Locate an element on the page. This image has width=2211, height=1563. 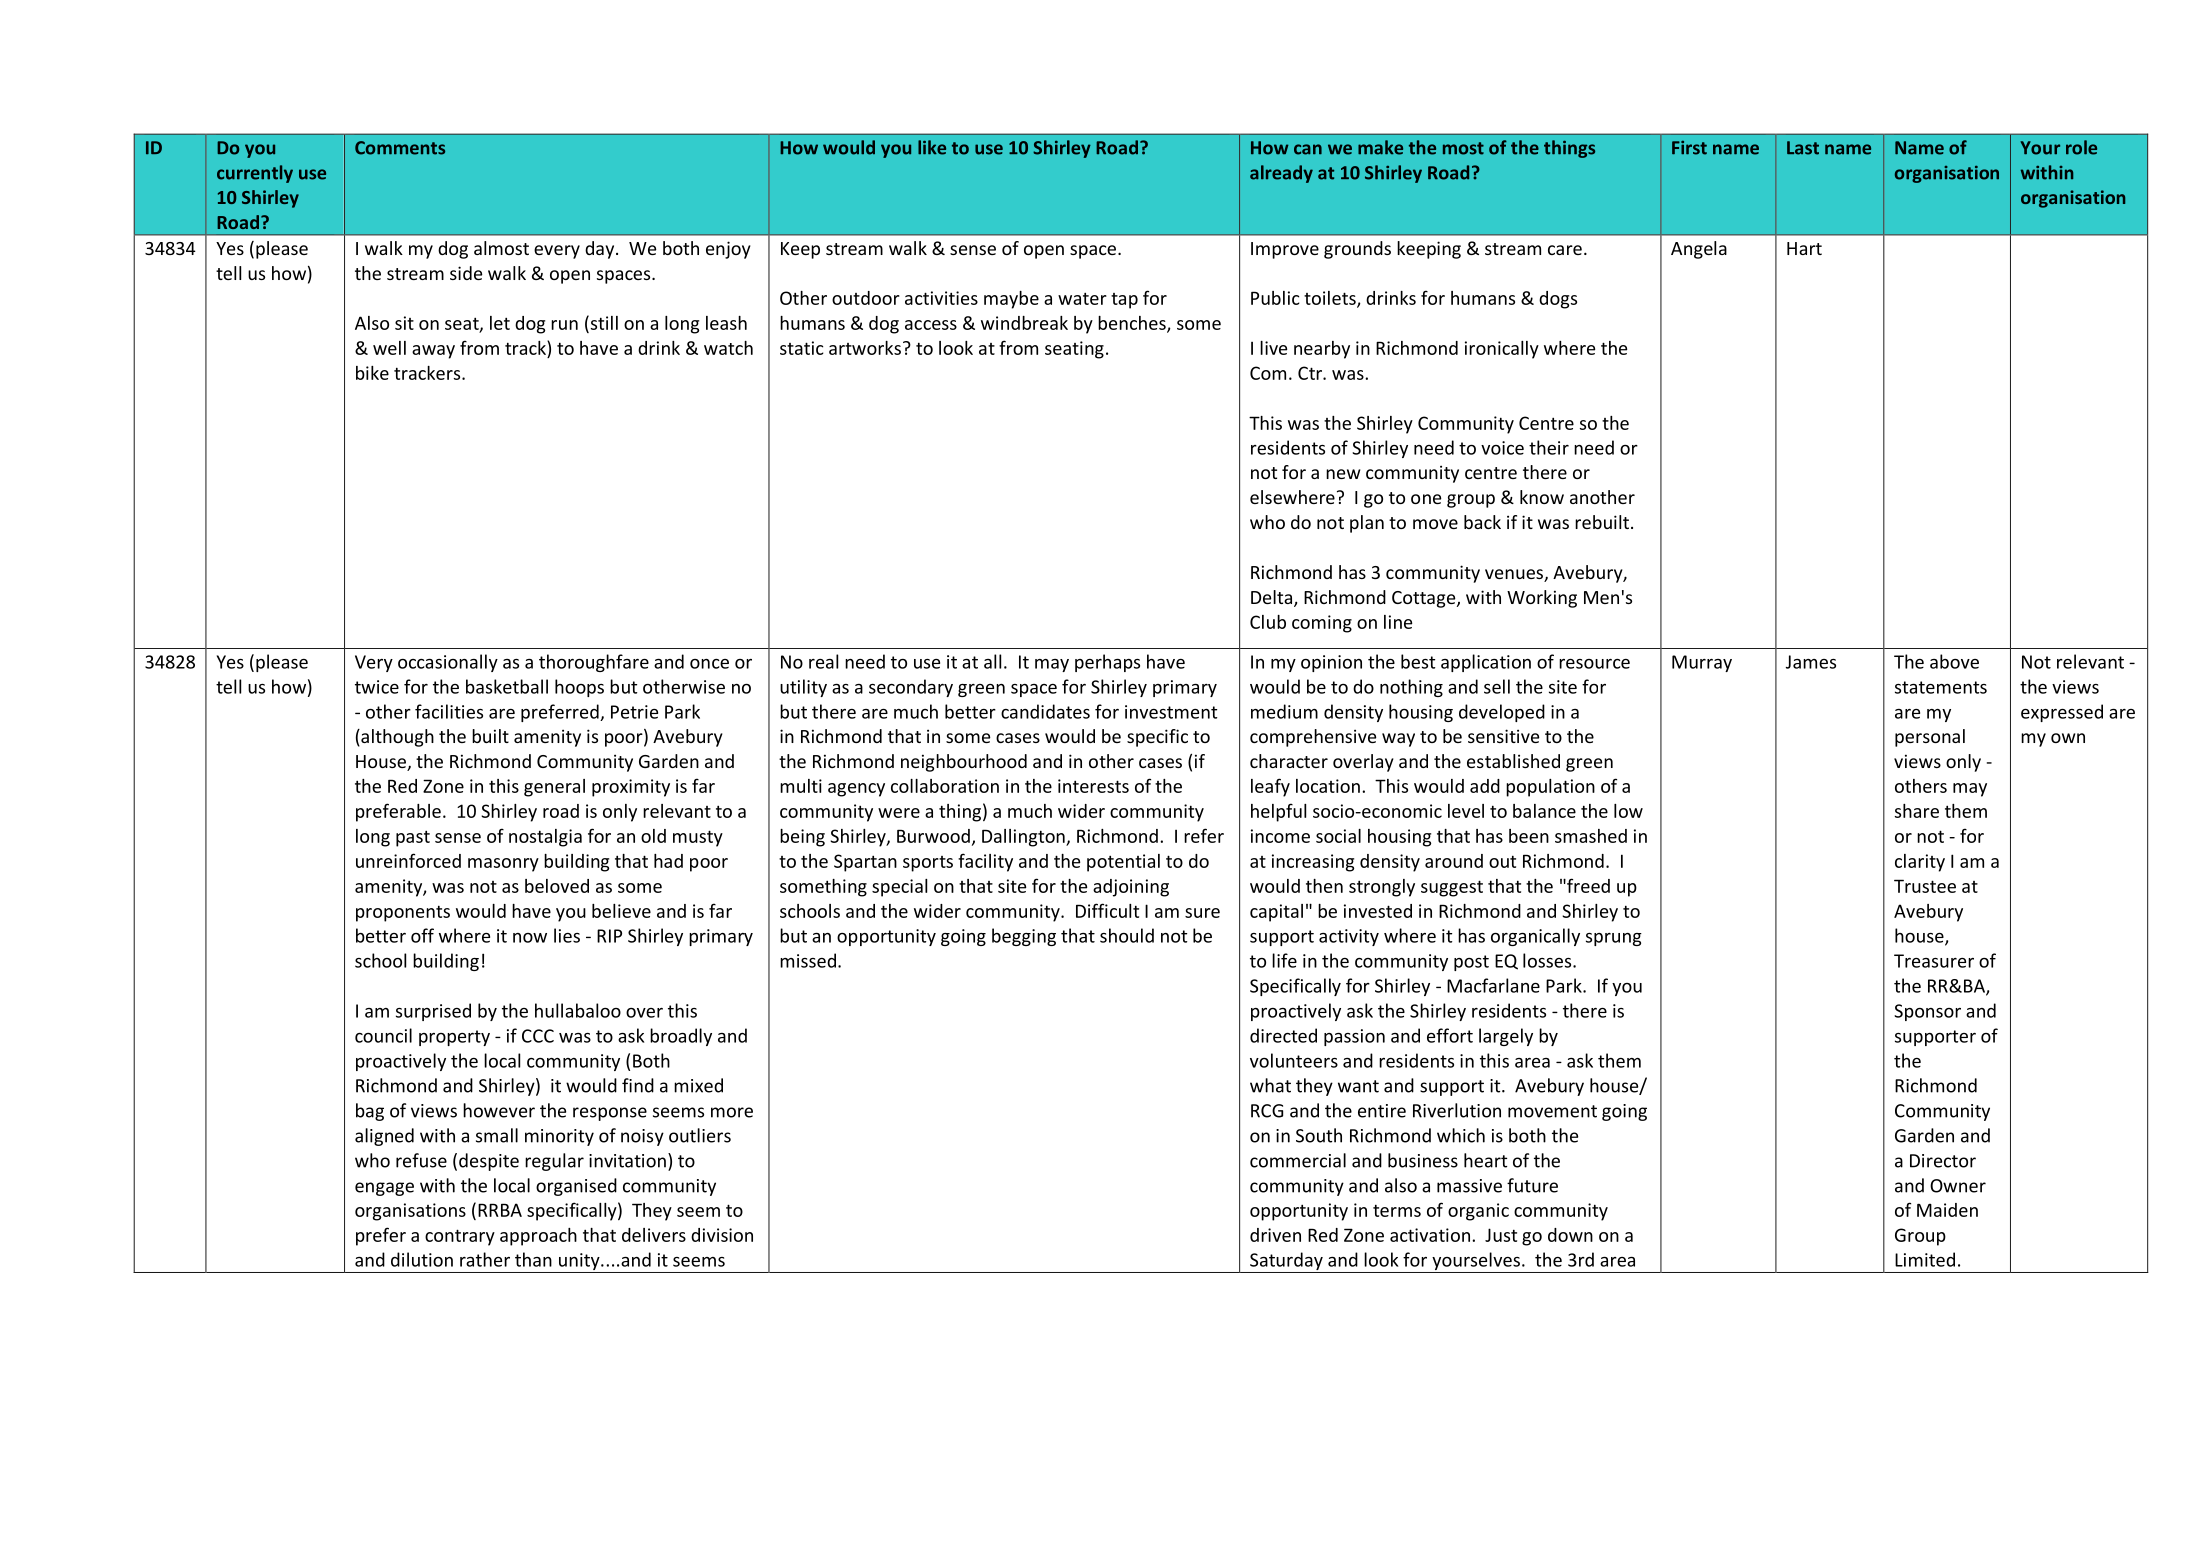
know is located at coordinates (1542, 497).
